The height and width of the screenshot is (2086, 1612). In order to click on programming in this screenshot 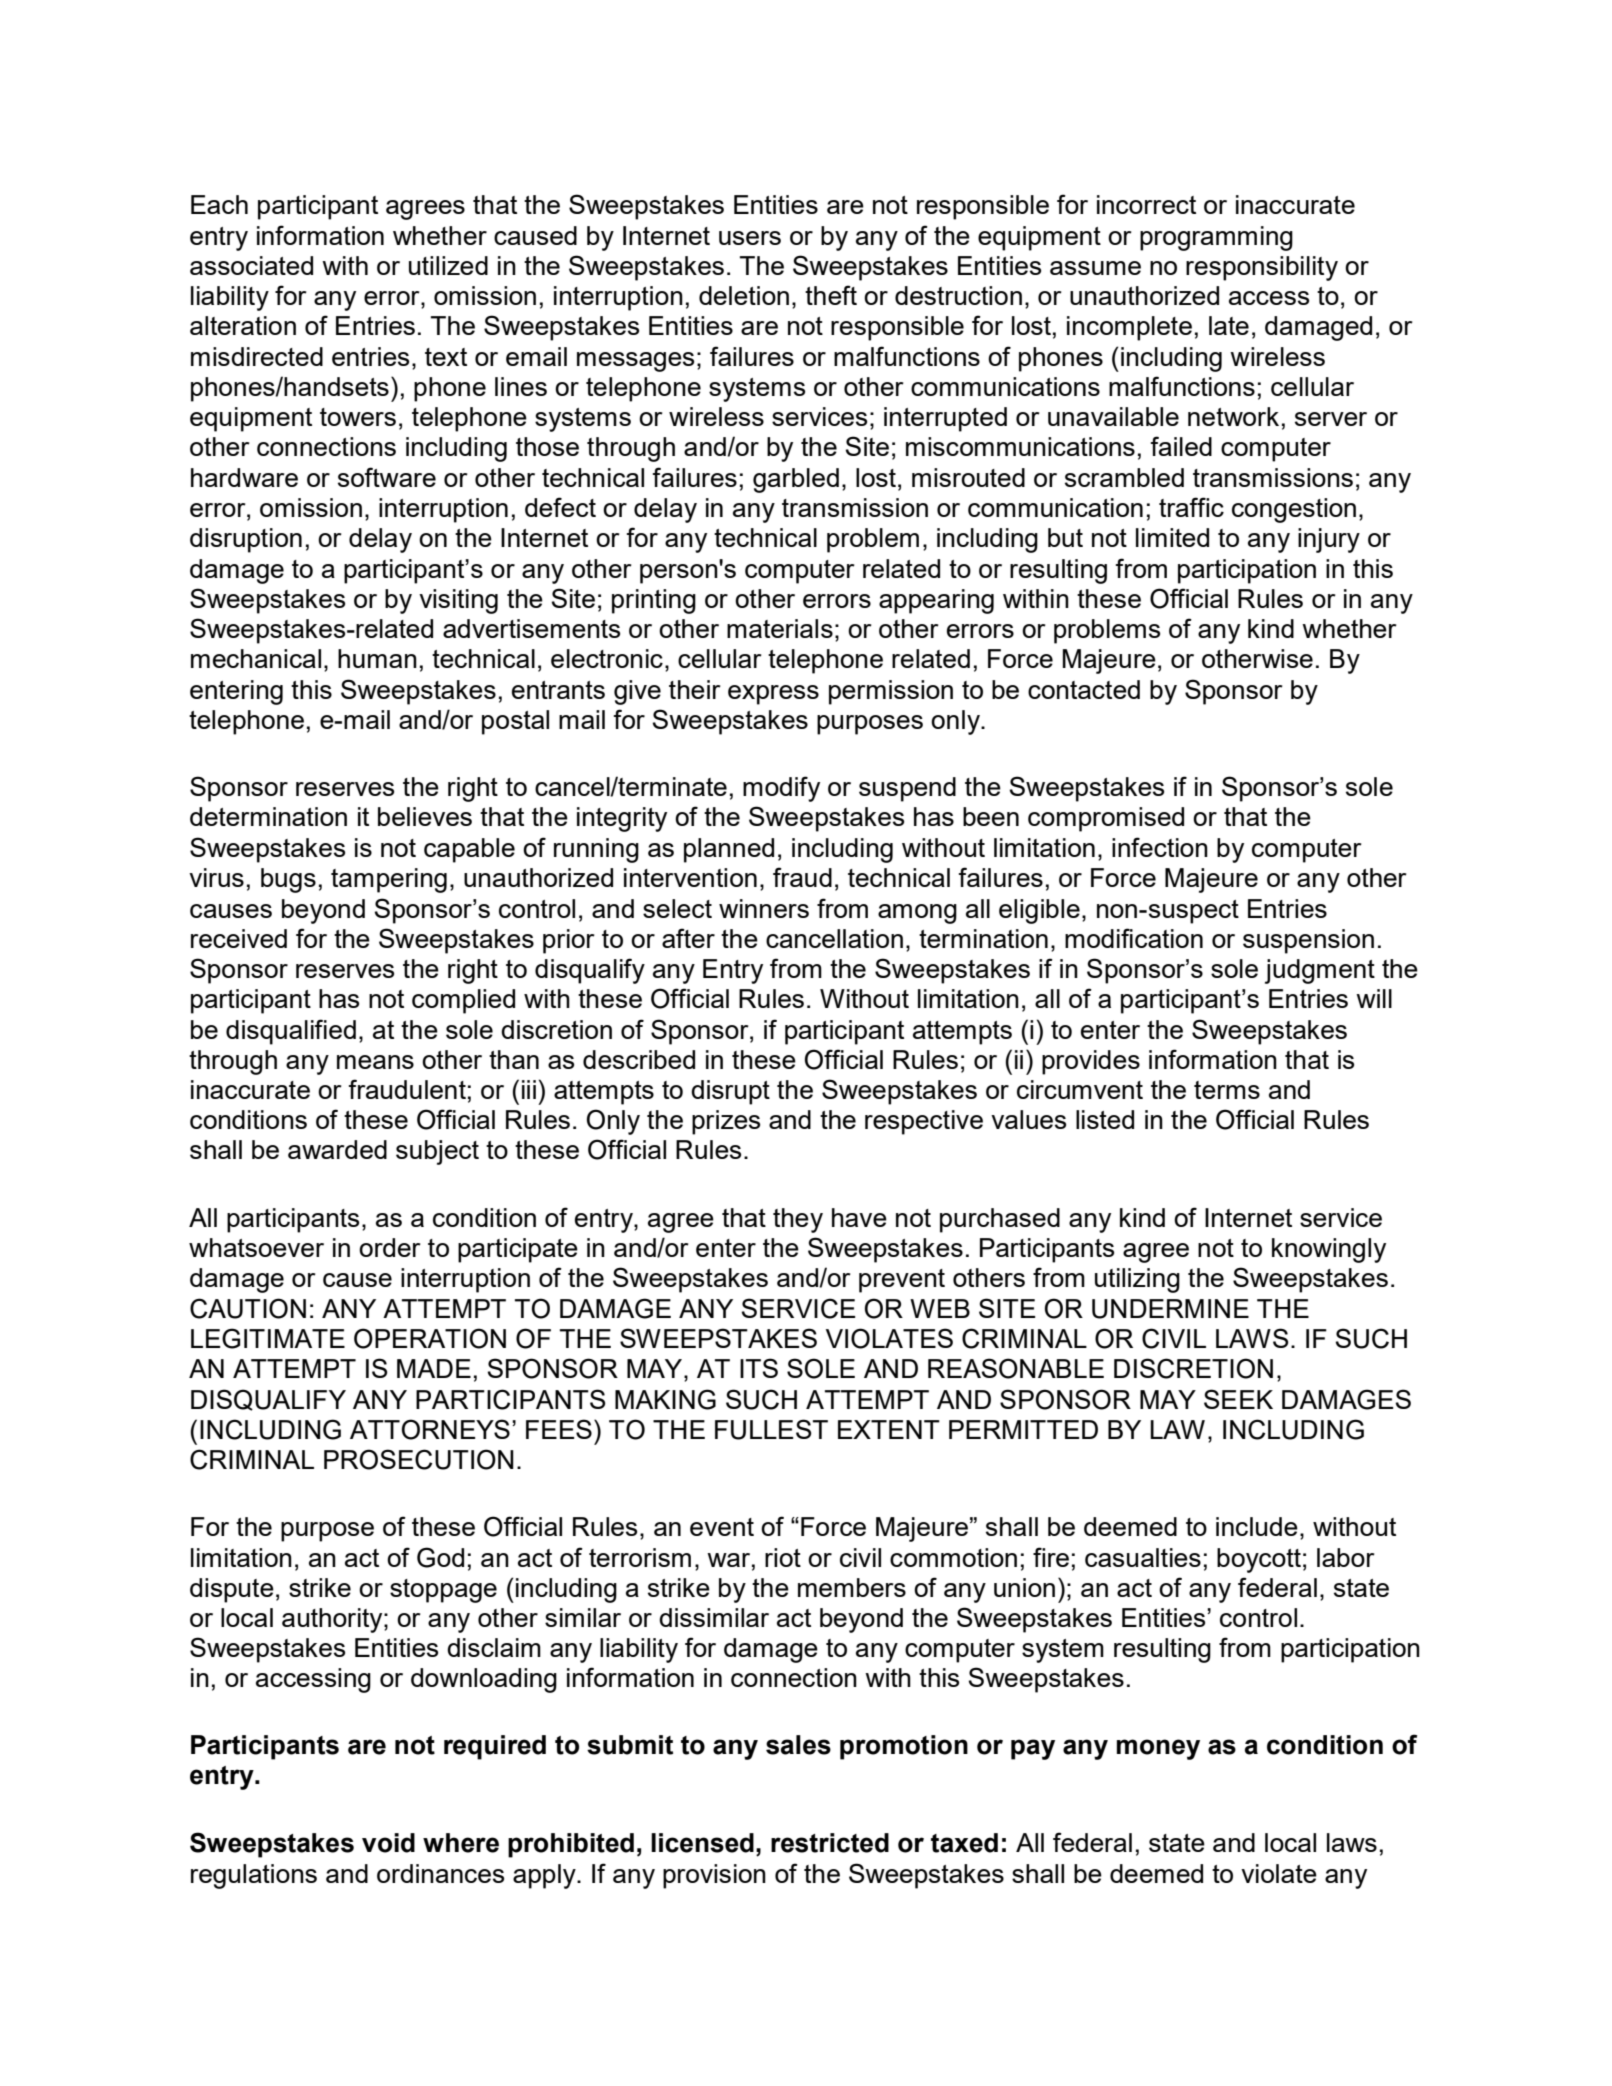, I will do `click(1216, 238)`.
